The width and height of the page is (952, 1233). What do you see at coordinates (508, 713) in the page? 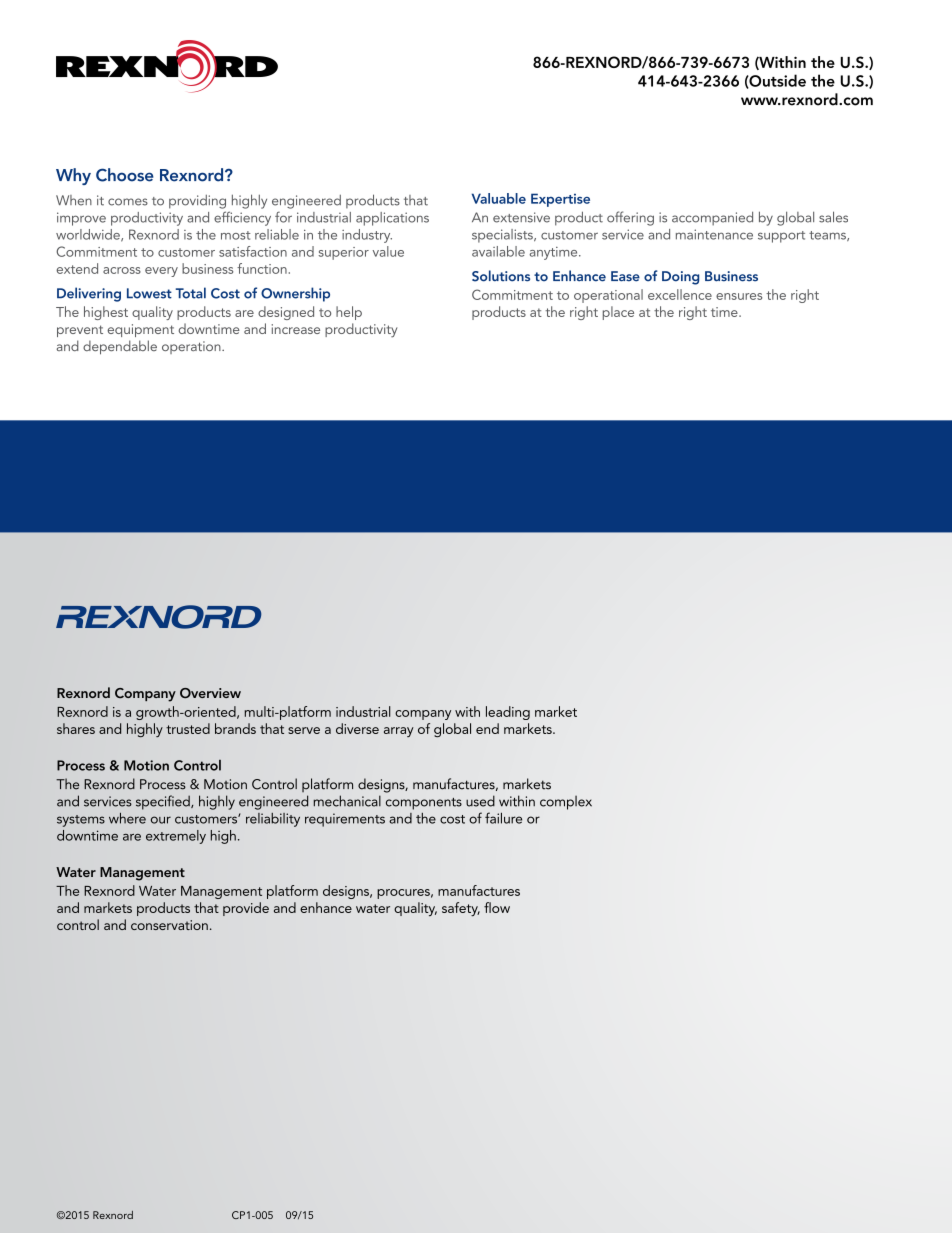
I see `leading` at bounding box center [508, 713].
